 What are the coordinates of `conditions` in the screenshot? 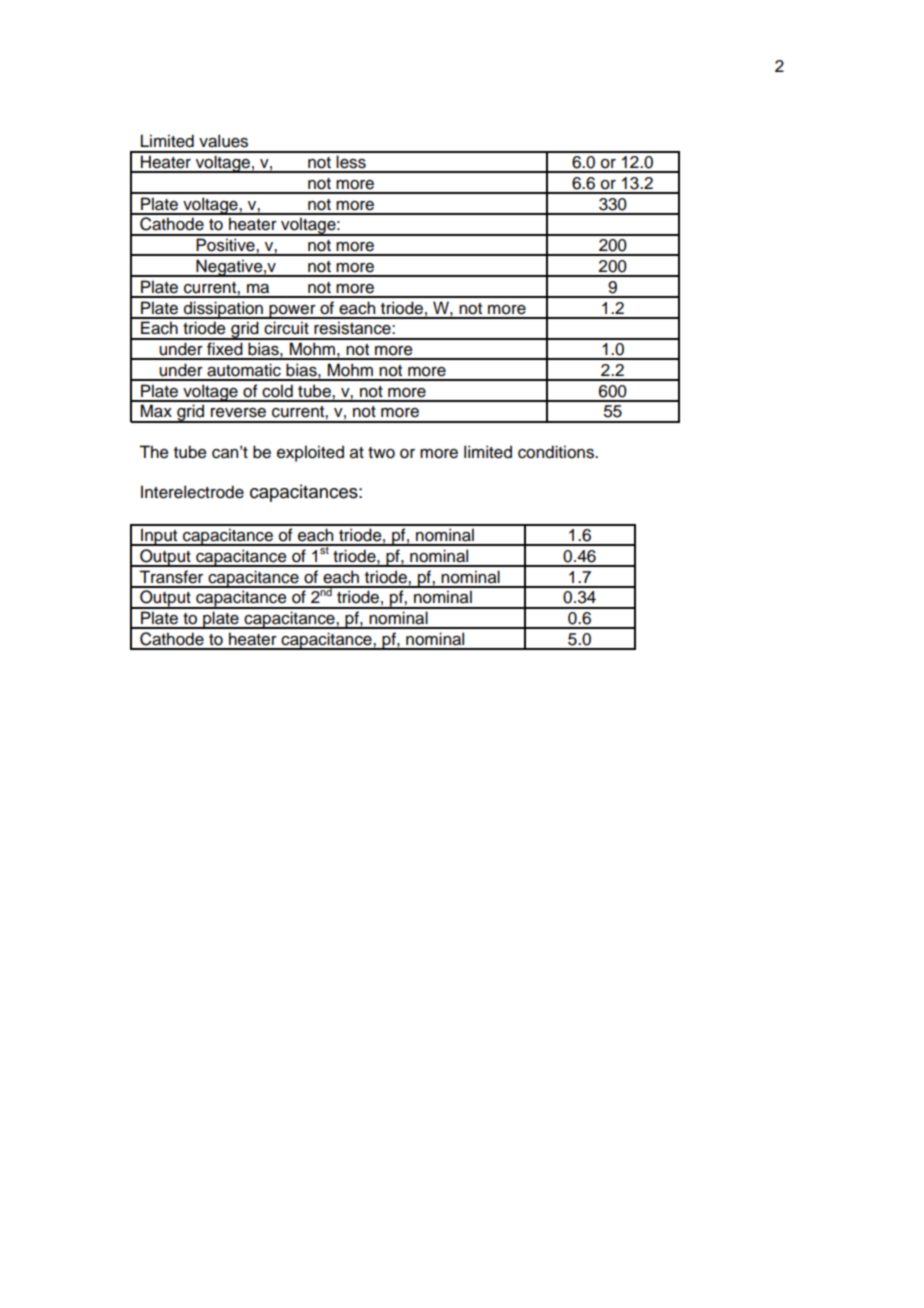 It's located at (557, 452).
